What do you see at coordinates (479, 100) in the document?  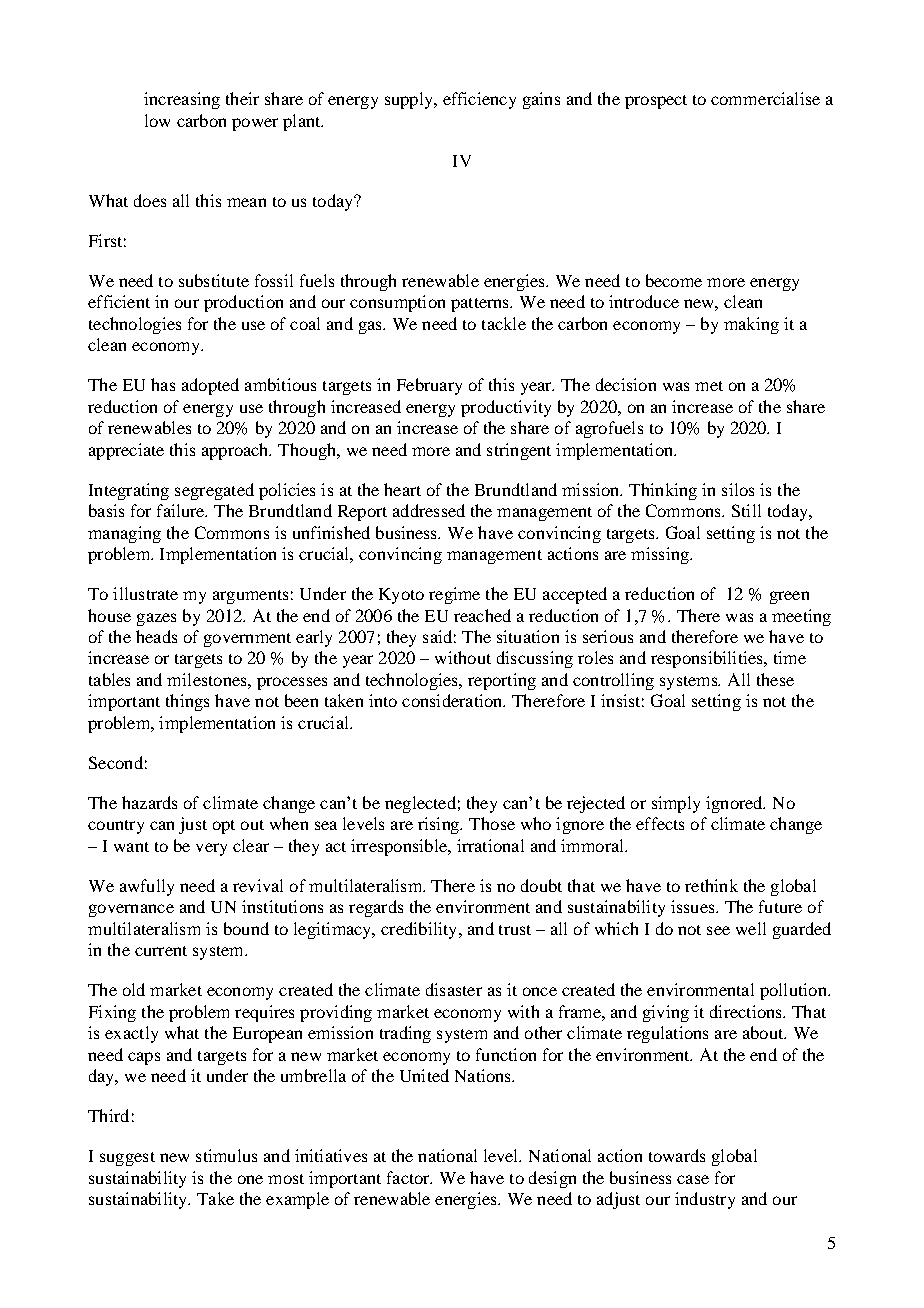 I see `efficiency` at bounding box center [479, 100].
